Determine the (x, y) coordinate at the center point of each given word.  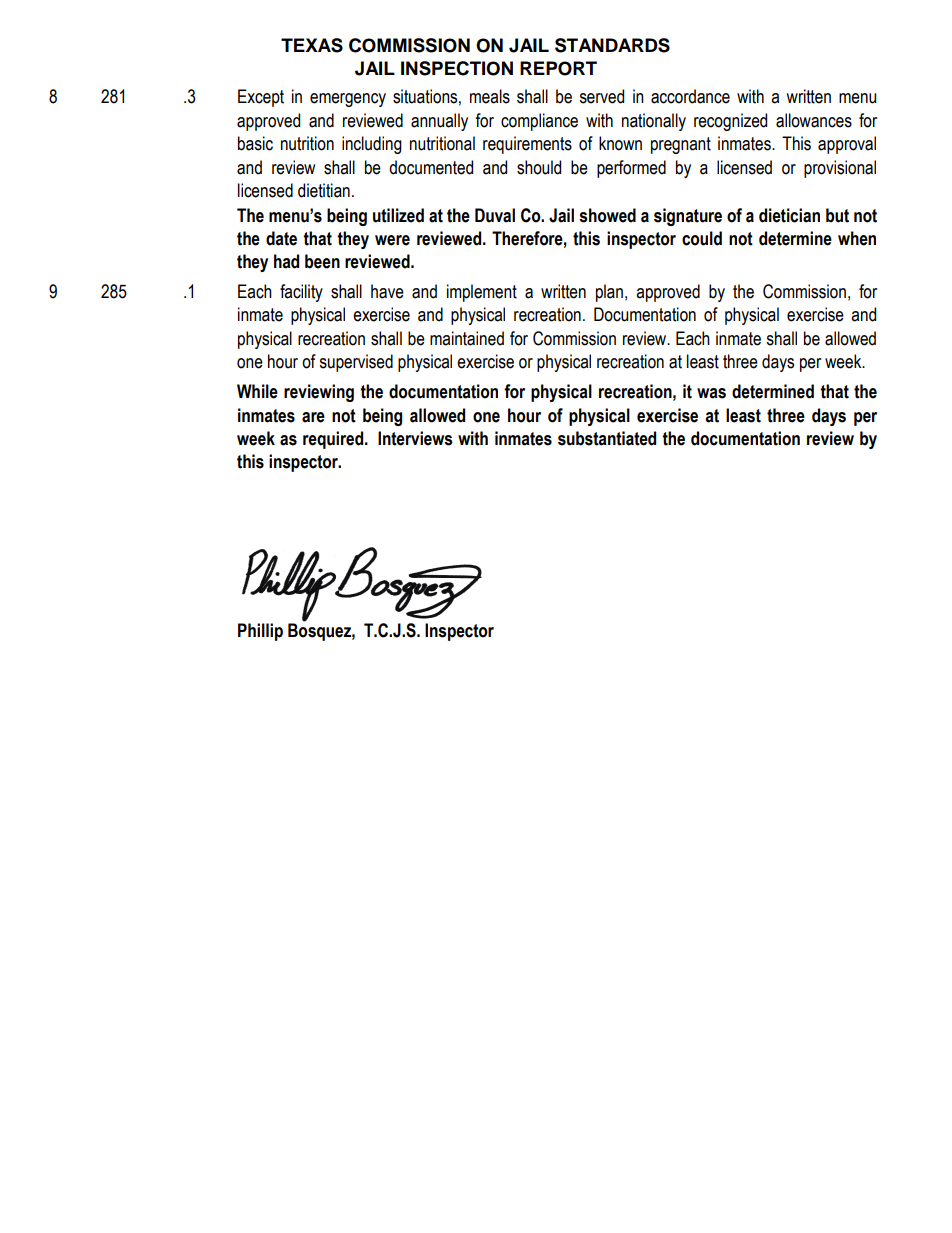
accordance (690, 96)
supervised (356, 363)
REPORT (558, 68)
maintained (467, 338)
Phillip (260, 632)
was (711, 393)
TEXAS (312, 45)
